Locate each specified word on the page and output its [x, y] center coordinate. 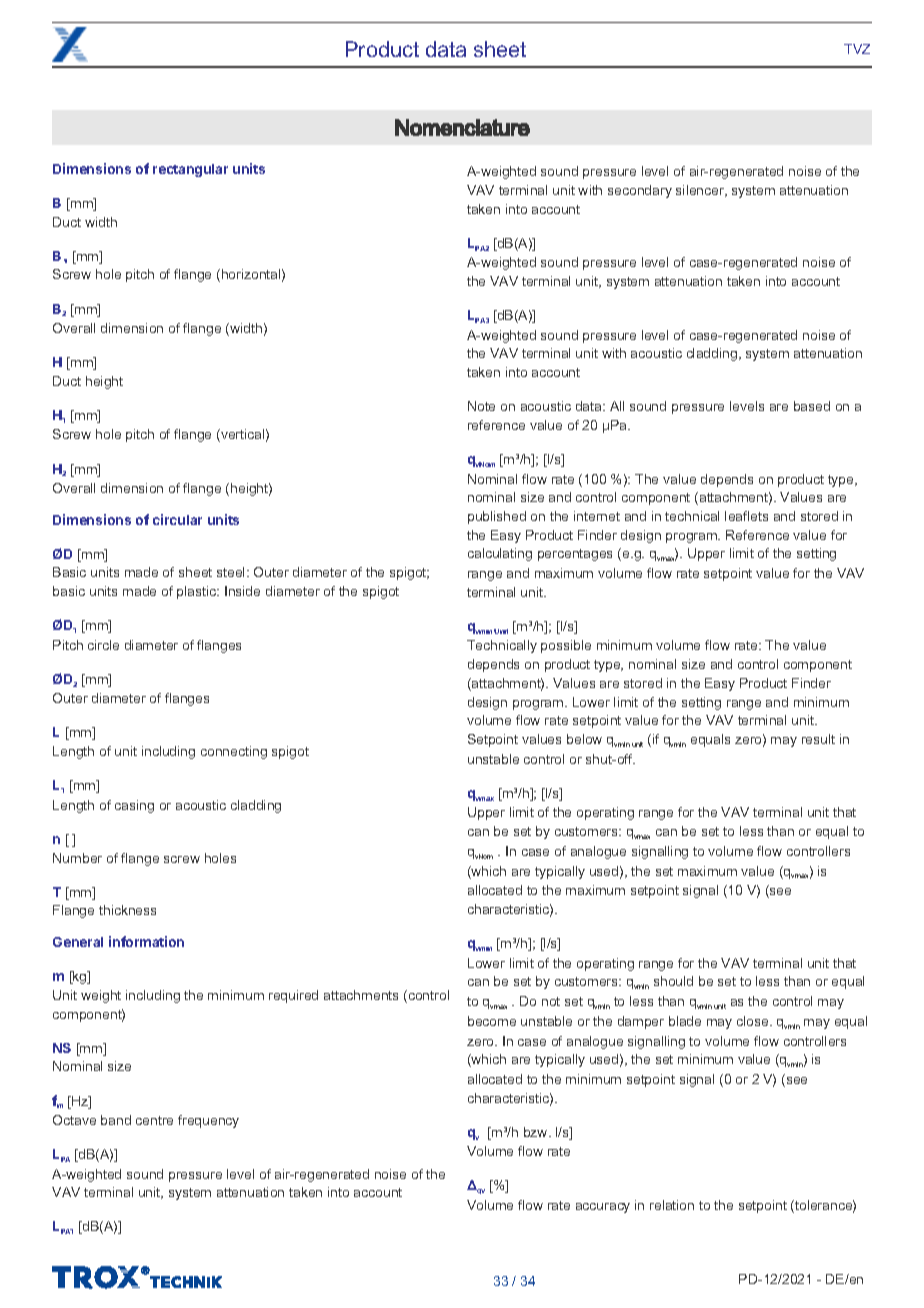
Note [481, 406]
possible [566, 646]
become [492, 1021]
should [673, 981]
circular [177, 519]
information [146, 941]
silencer [701, 191]
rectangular [190, 170]
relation [672, 1205]
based [812, 406]
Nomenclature [462, 127]
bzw [537, 1132]
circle [103, 645]
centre [154, 1120]
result [818, 739]
